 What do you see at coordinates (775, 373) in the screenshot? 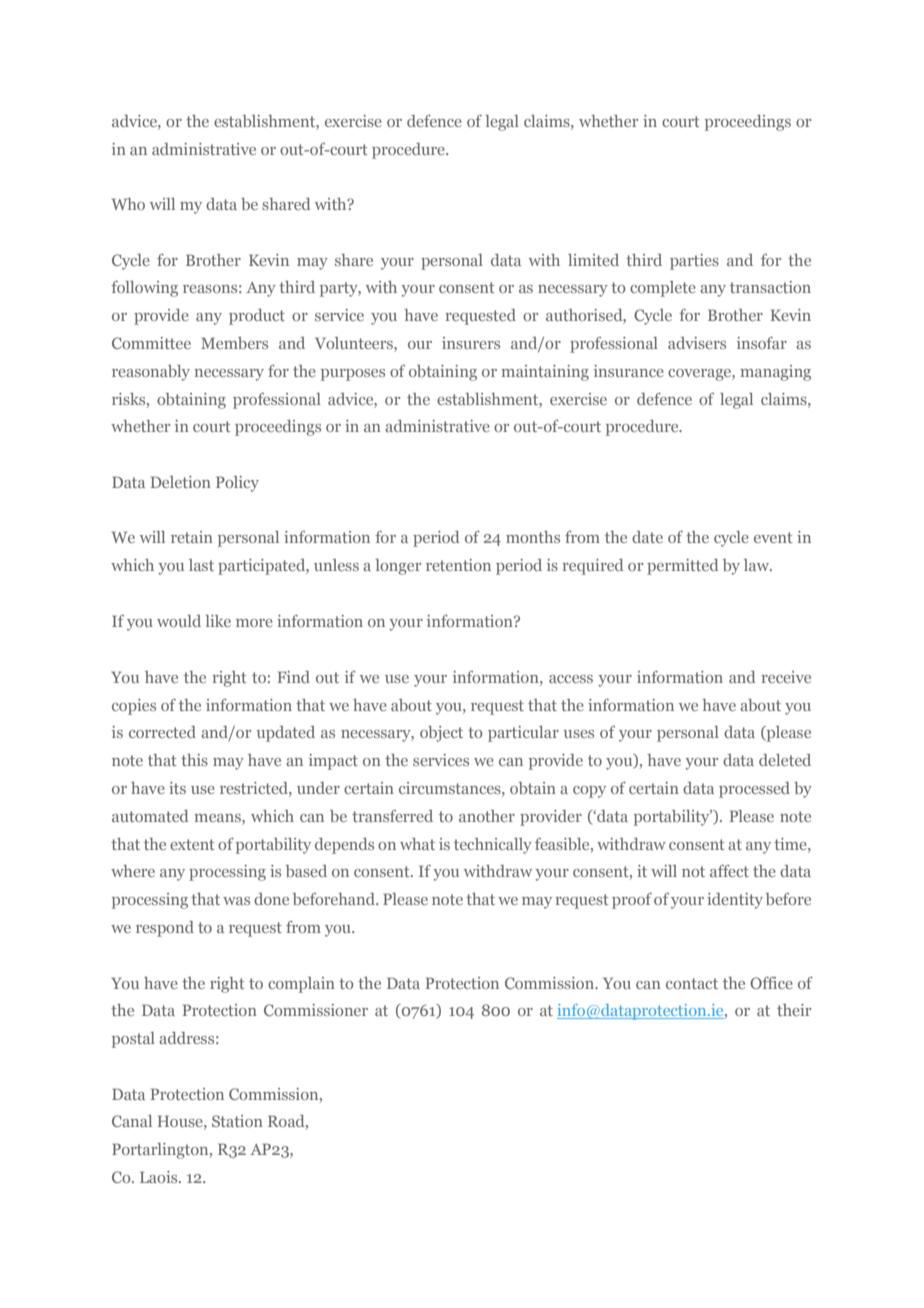
I see `managing` at bounding box center [775, 373].
